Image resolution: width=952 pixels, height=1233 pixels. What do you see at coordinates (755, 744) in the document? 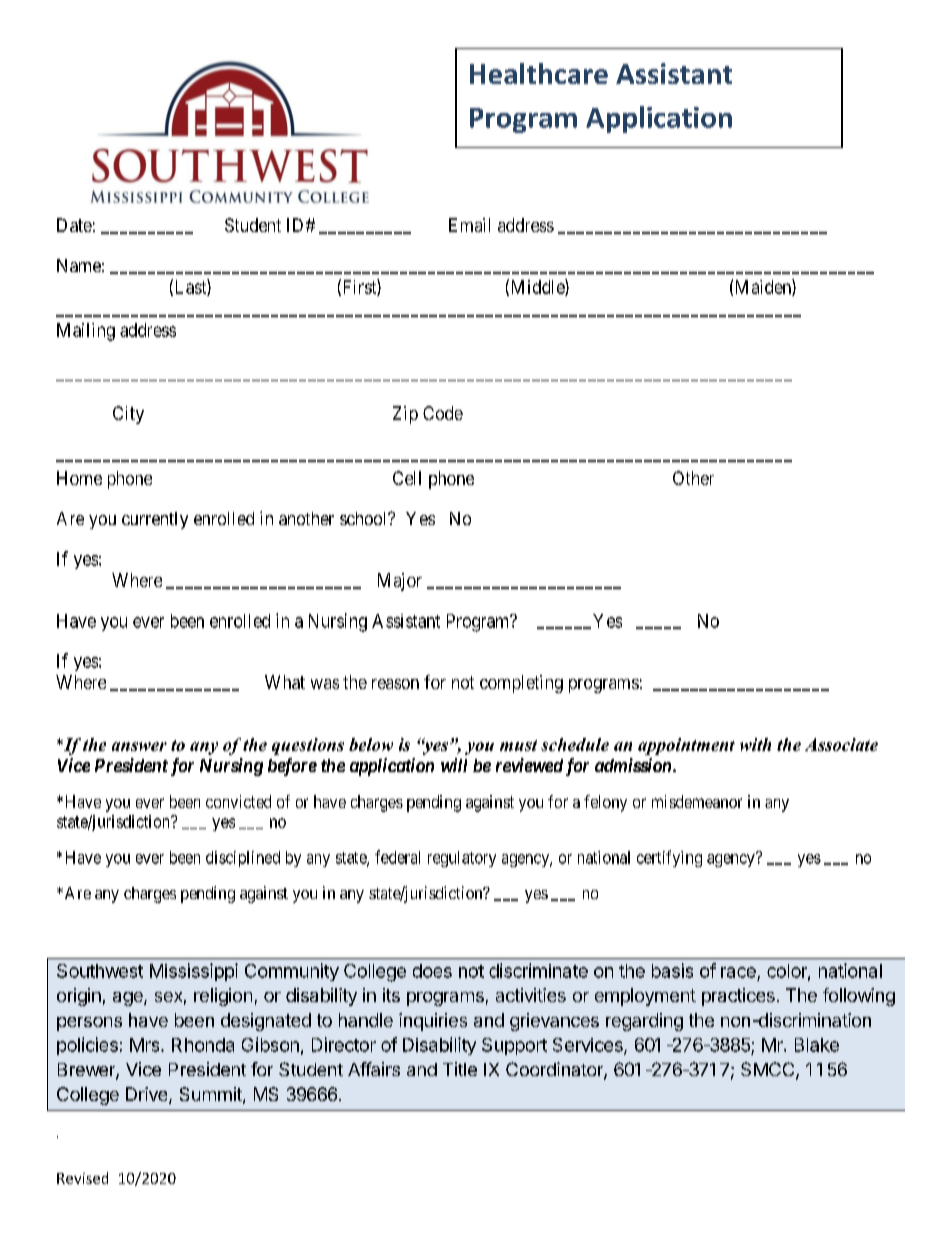
I see `with` at bounding box center [755, 744].
